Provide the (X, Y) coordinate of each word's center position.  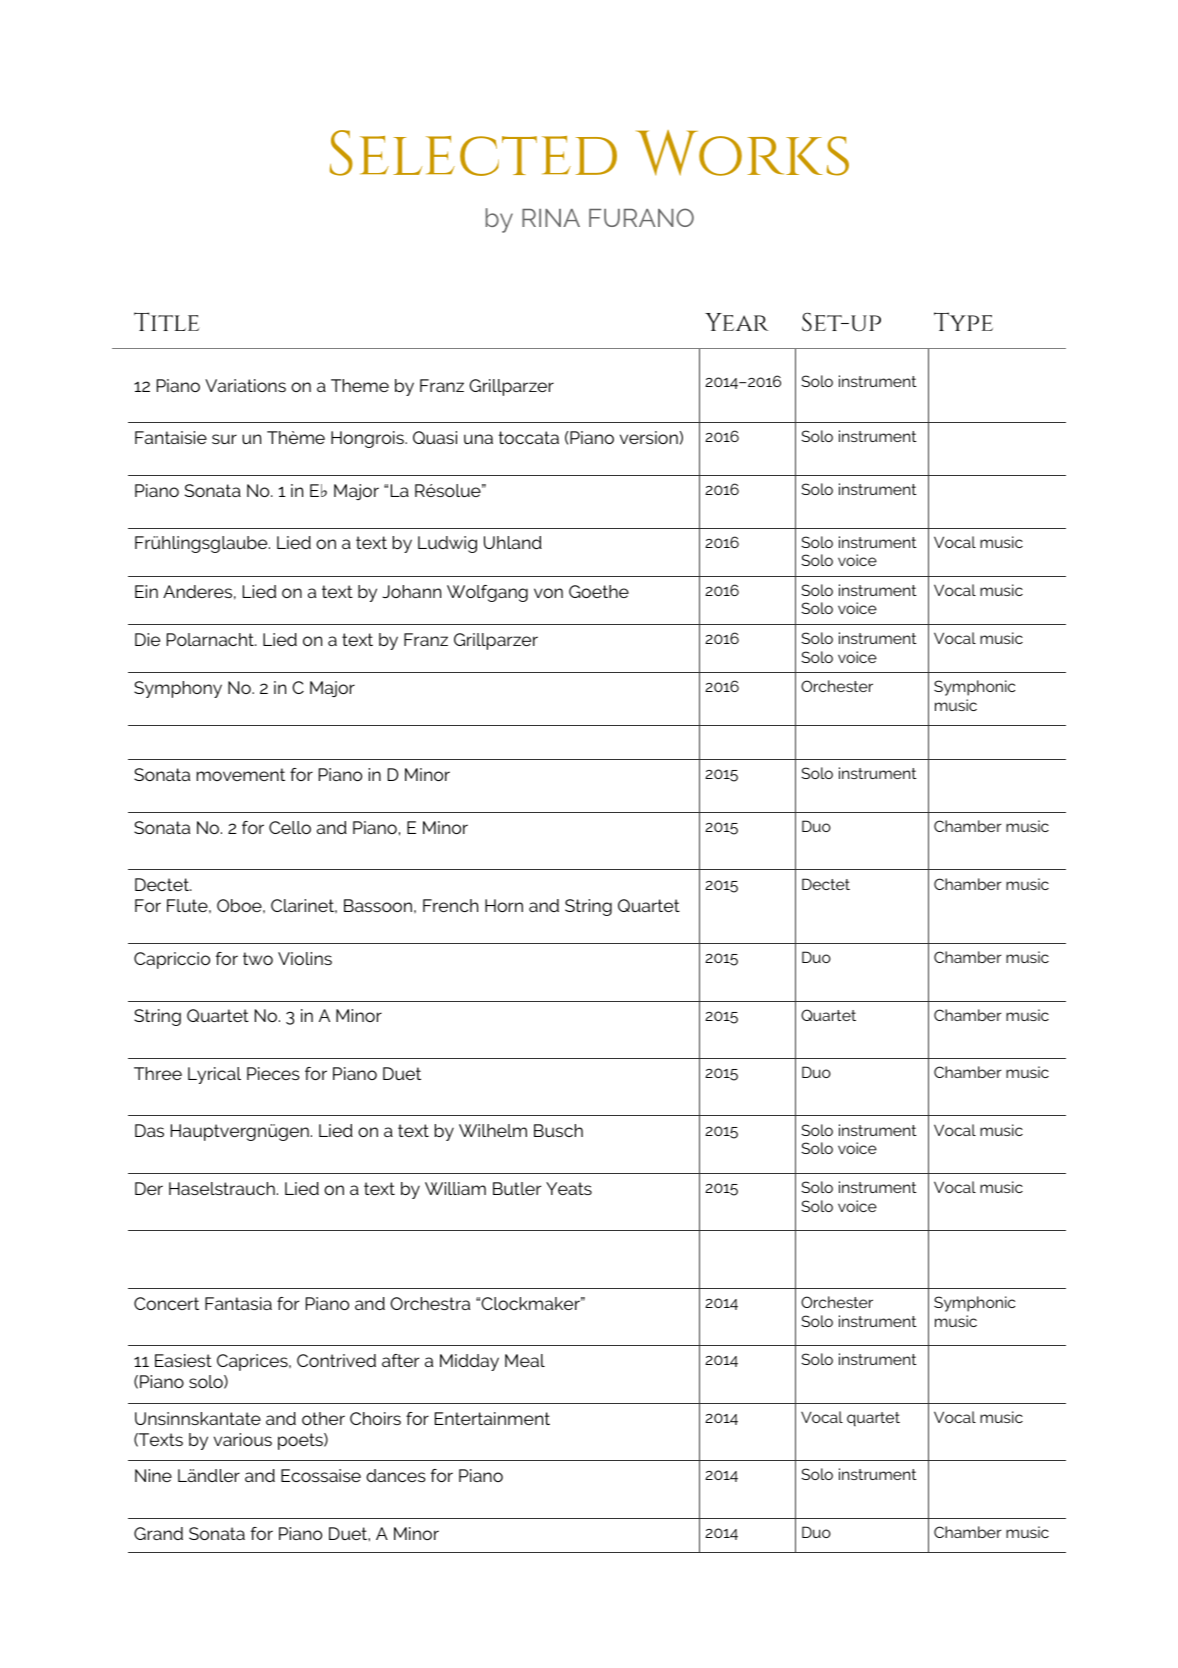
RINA (551, 218)
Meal (525, 1360)
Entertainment (492, 1418)
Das (149, 1130)
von (548, 593)
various (243, 1439)
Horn (504, 905)
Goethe (599, 591)
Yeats (569, 1188)
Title (166, 321)
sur (224, 439)
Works (742, 153)
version (649, 437)
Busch (558, 1130)
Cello (290, 827)
